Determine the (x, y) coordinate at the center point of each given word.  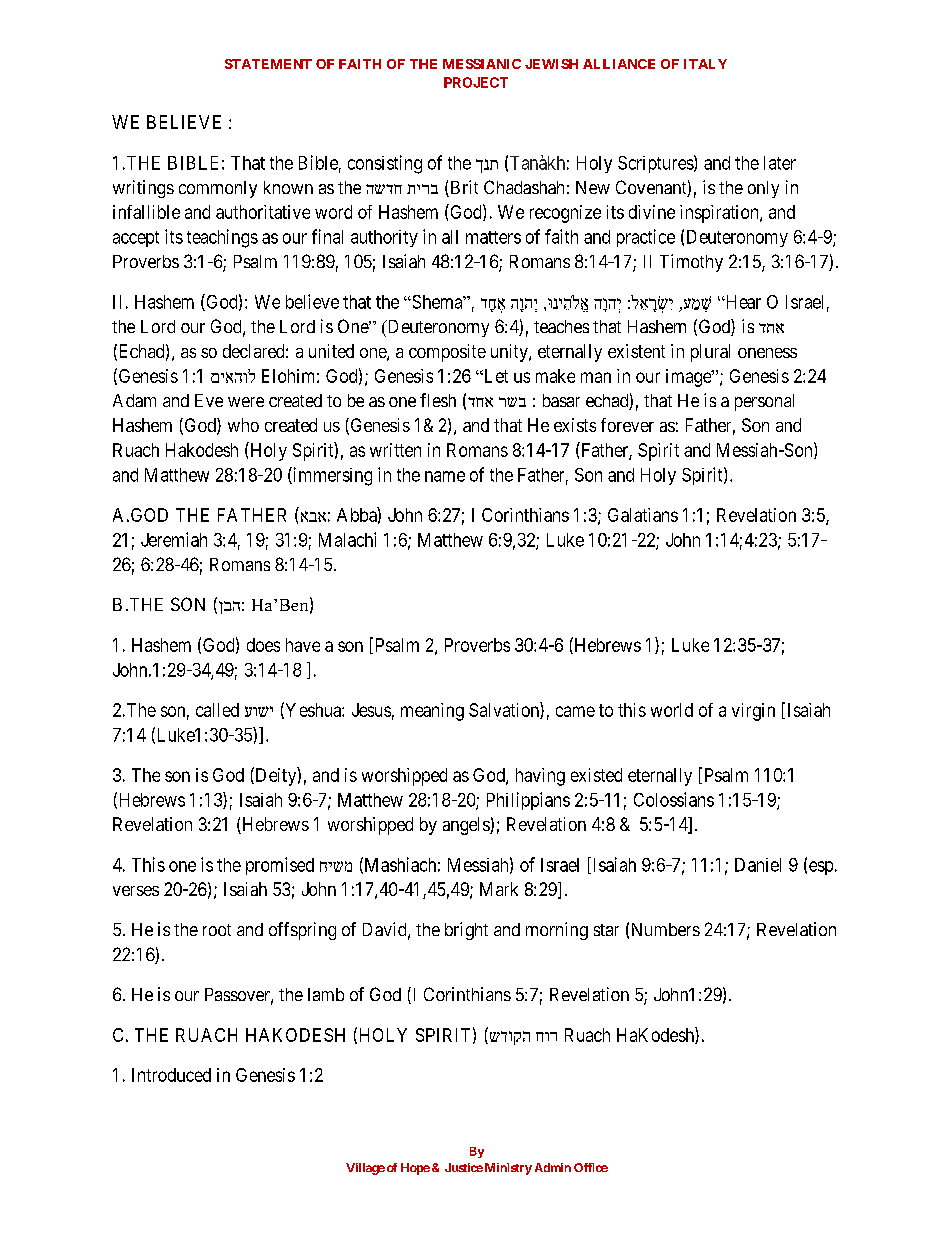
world (672, 710)
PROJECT (476, 82)
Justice (464, 1167)
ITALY (705, 64)
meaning (432, 712)
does (263, 645)
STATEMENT (268, 64)
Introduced (171, 1075)
